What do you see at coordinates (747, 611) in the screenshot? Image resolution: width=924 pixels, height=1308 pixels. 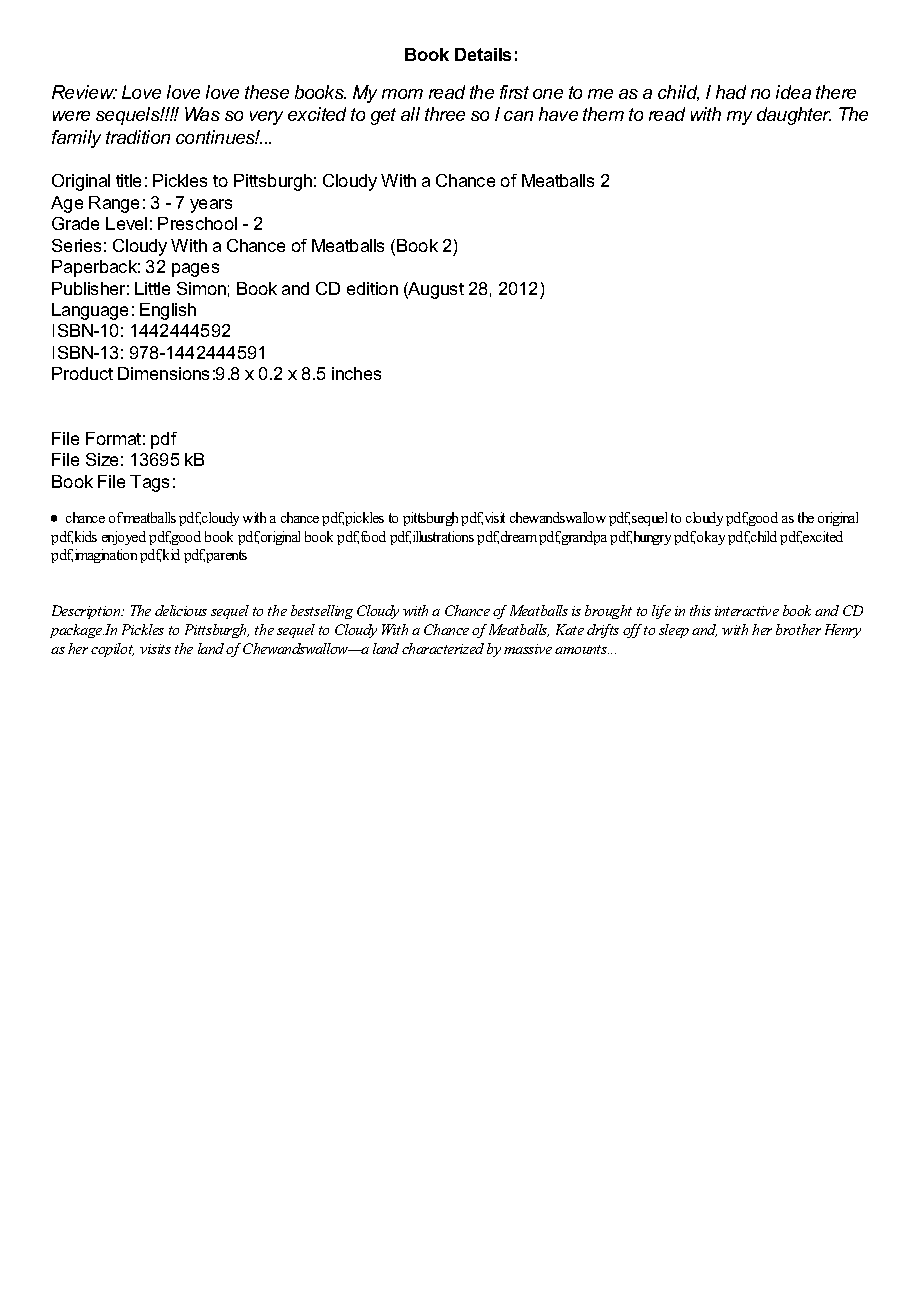 I see `interactive` at bounding box center [747, 611].
